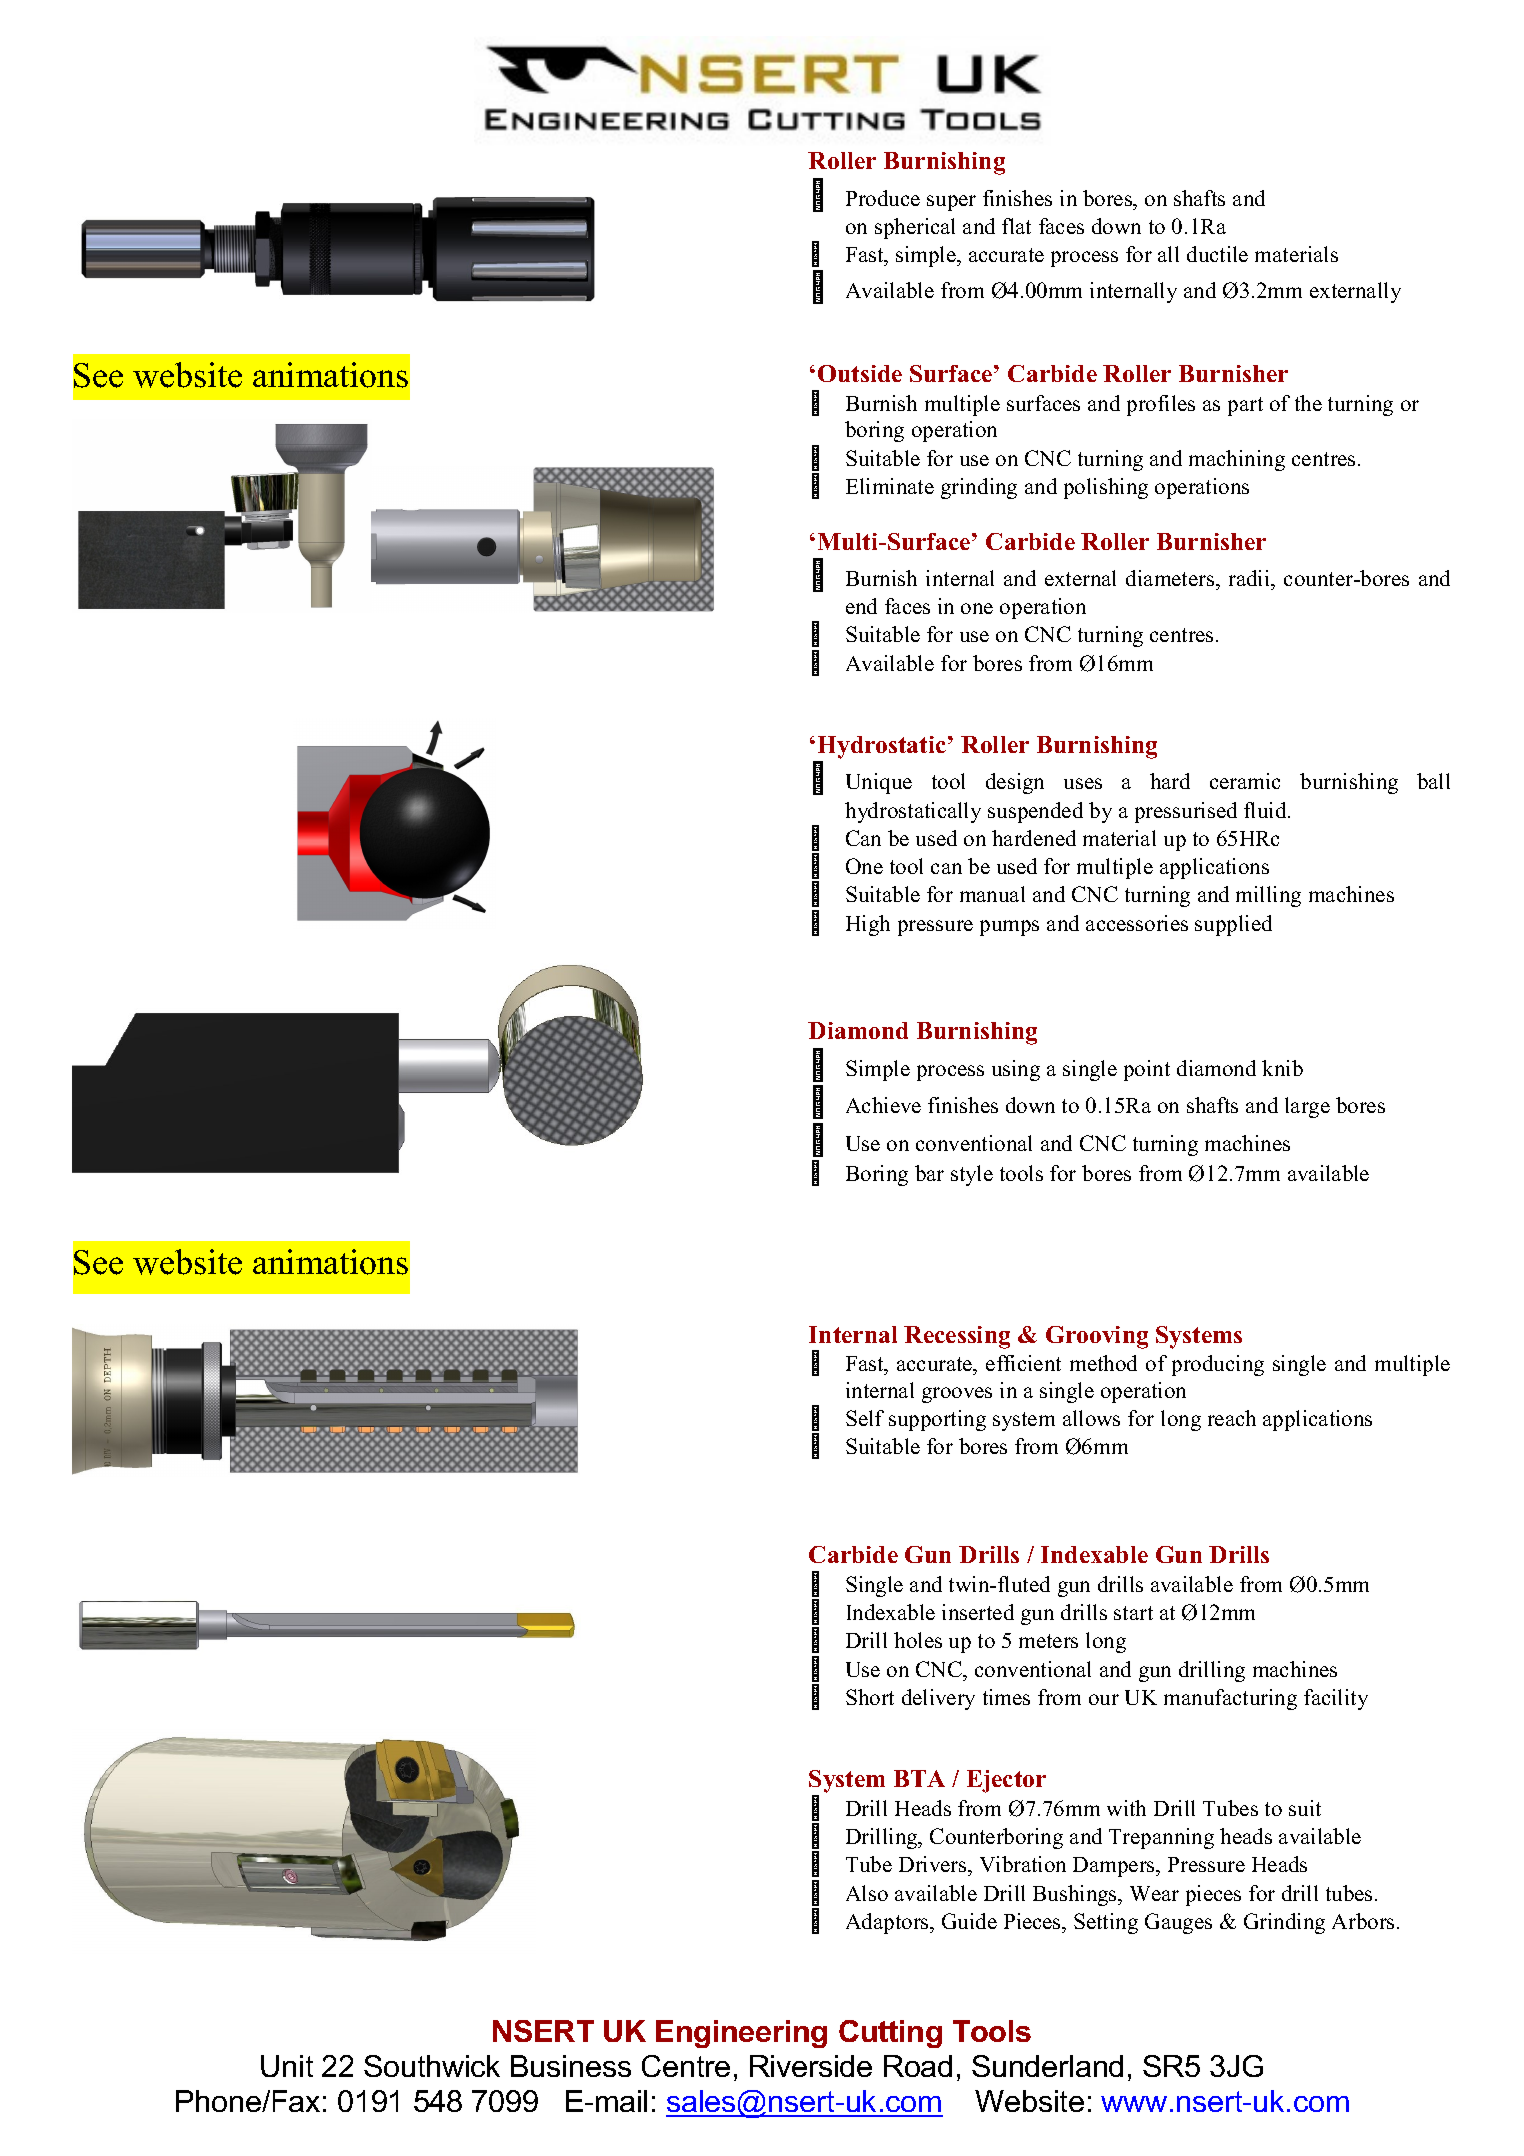  What do you see at coordinates (1217, 254) in the screenshot?
I see `ductile` at bounding box center [1217, 254].
